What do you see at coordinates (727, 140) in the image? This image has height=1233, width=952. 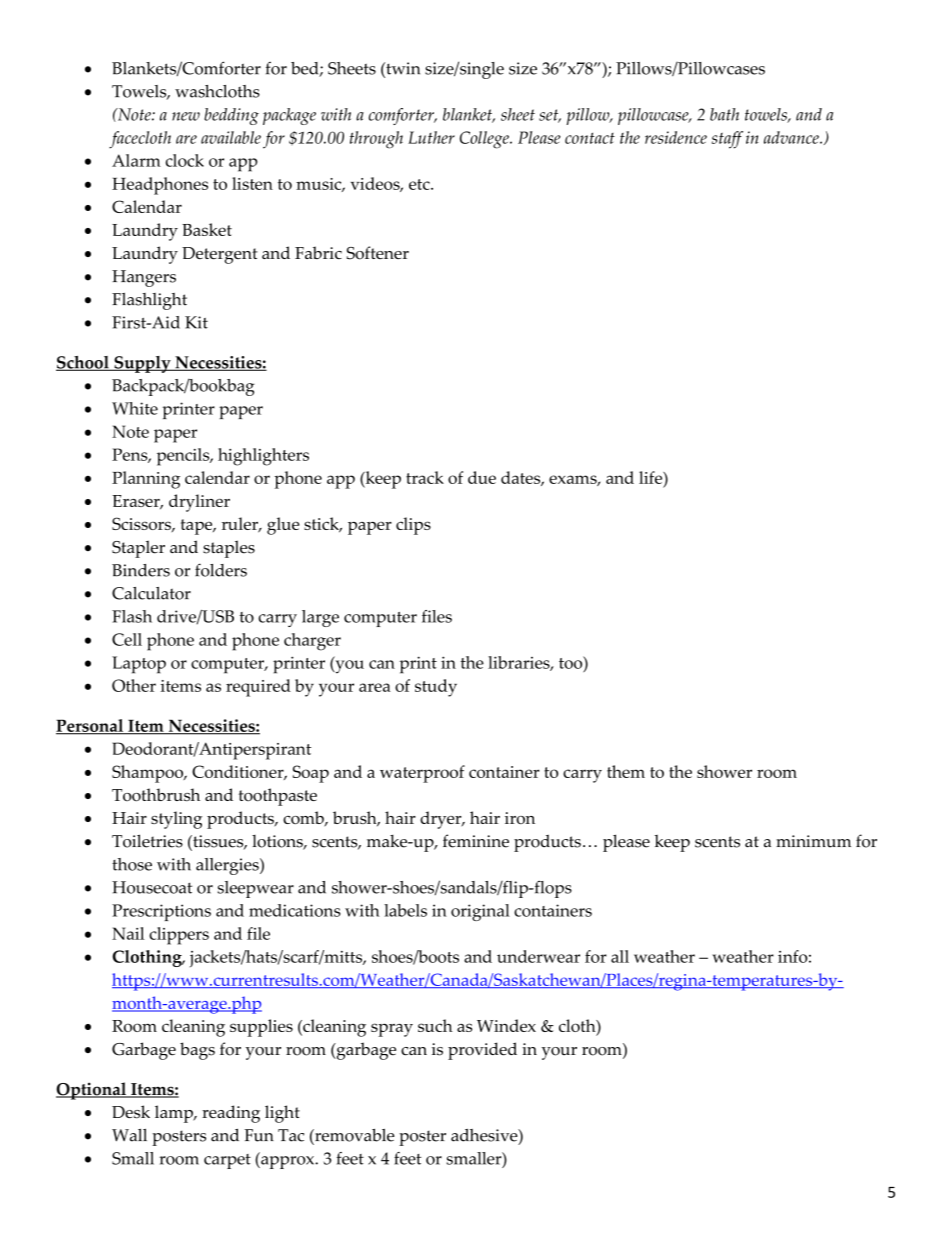 I see `staff` at bounding box center [727, 140].
